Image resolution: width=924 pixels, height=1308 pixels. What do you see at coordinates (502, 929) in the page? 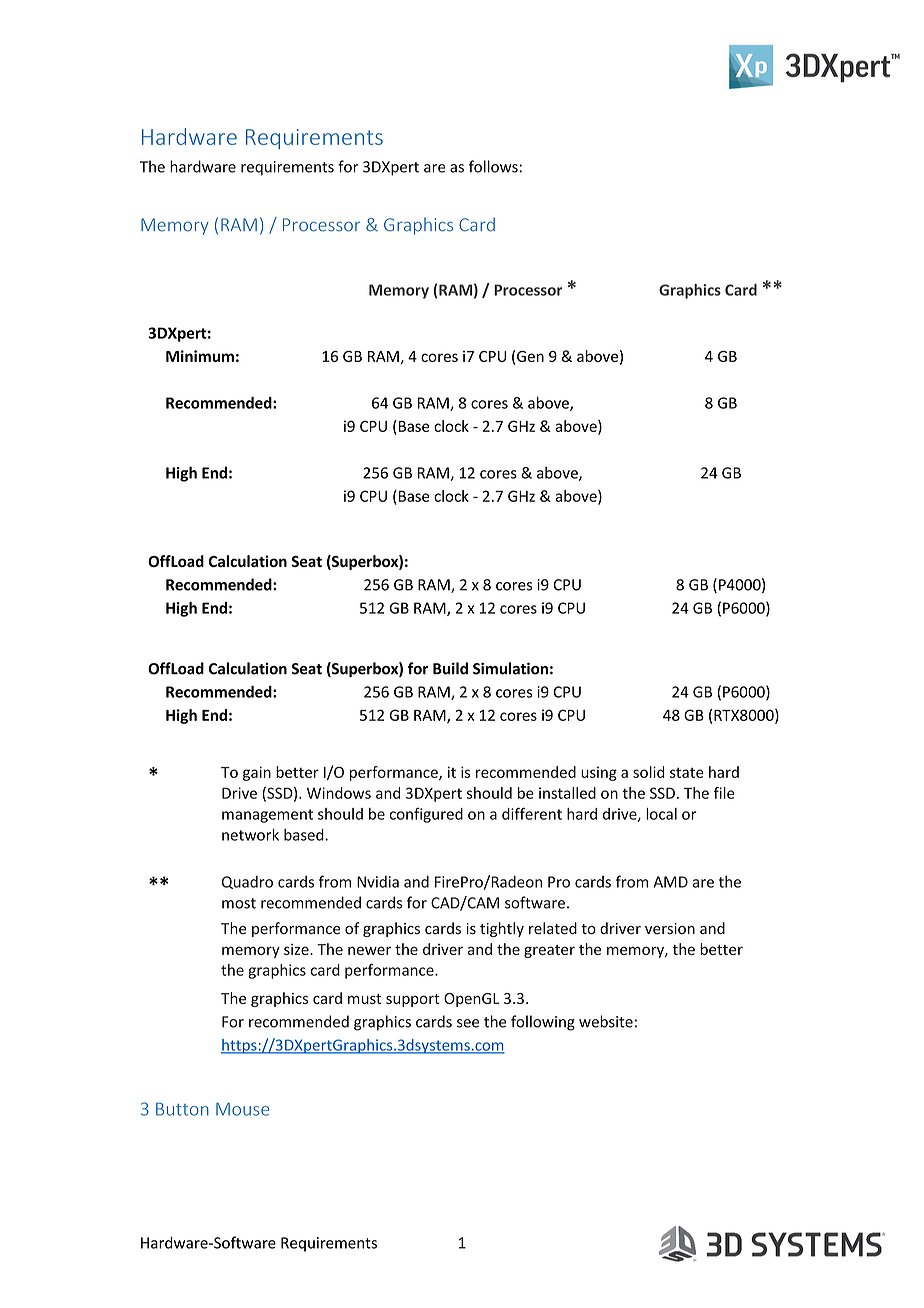
I see `tightly` at bounding box center [502, 929].
